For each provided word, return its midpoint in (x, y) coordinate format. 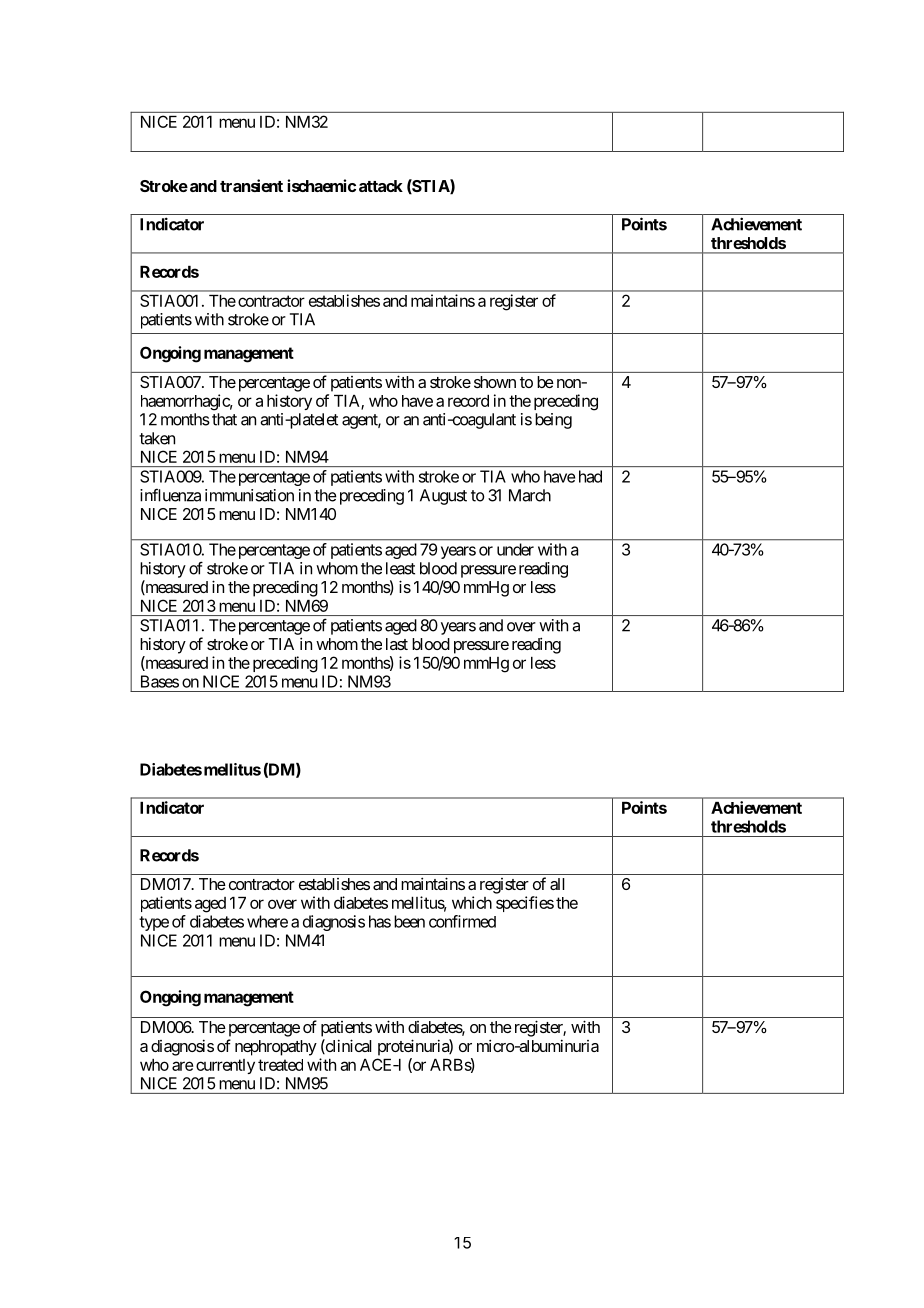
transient (251, 185)
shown (495, 382)
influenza (170, 495)
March (530, 495)
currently (225, 1066)
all (557, 884)
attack (381, 186)
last (397, 644)
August (443, 497)
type (154, 923)
